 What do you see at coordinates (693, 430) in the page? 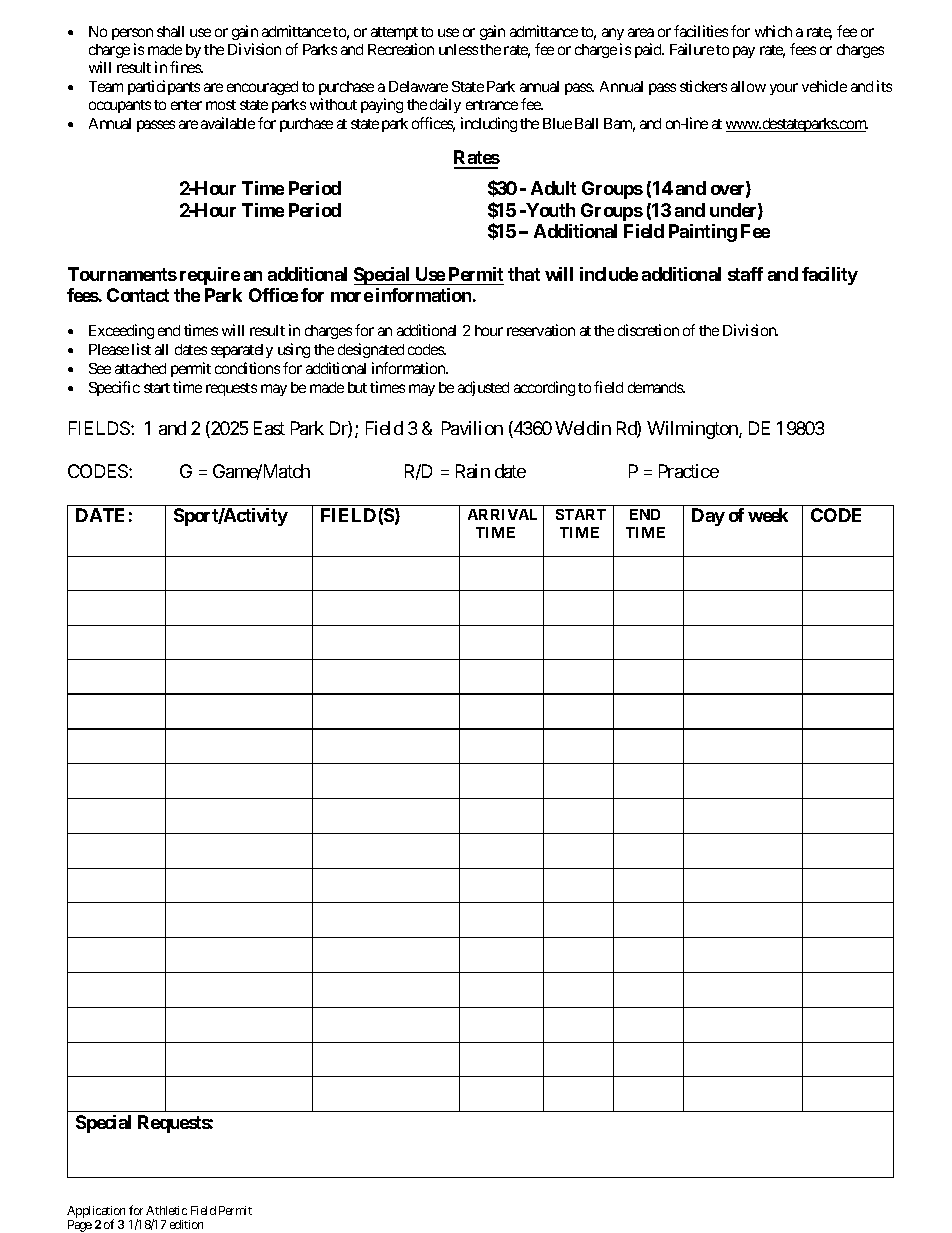
I see `Wilmington` at bounding box center [693, 430].
